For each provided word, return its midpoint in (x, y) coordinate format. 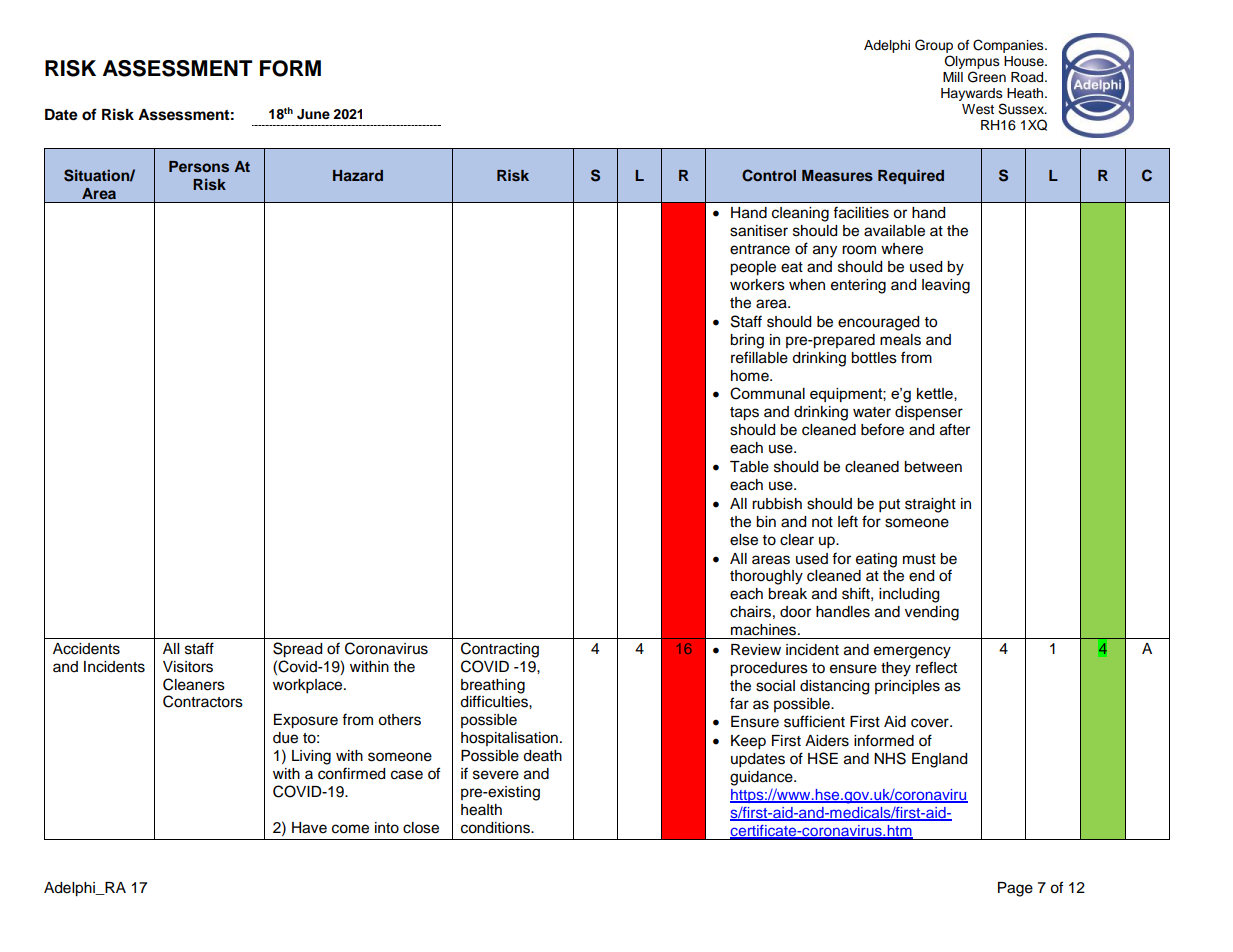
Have (309, 828)
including (909, 595)
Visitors (188, 667)
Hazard (358, 175)
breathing (493, 686)
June (313, 114)
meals (900, 340)
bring (747, 341)
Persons (199, 166)
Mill (953, 77)
